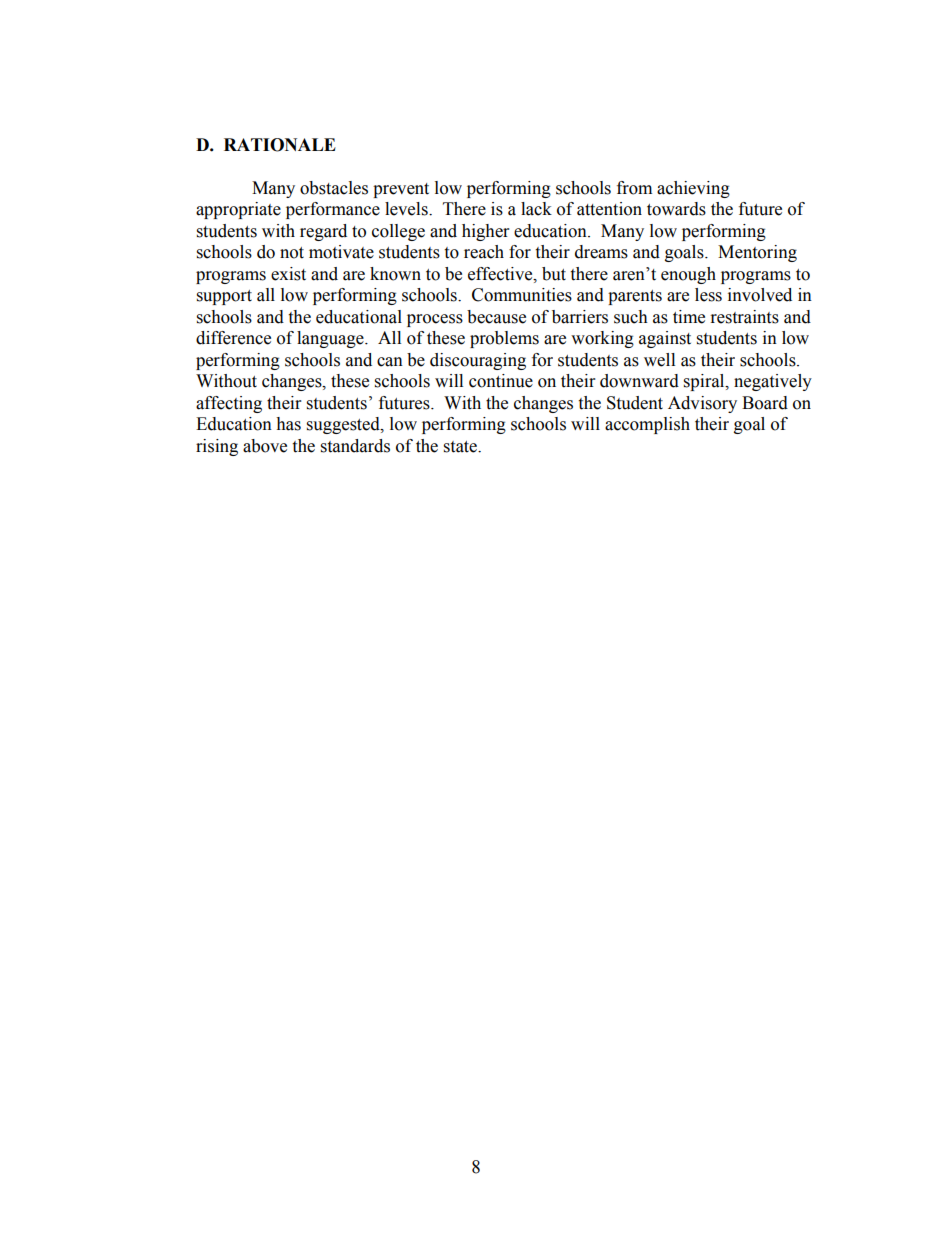 The height and width of the page is (1233, 952). What do you see at coordinates (265, 446) in the page?
I see `above` at bounding box center [265, 446].
